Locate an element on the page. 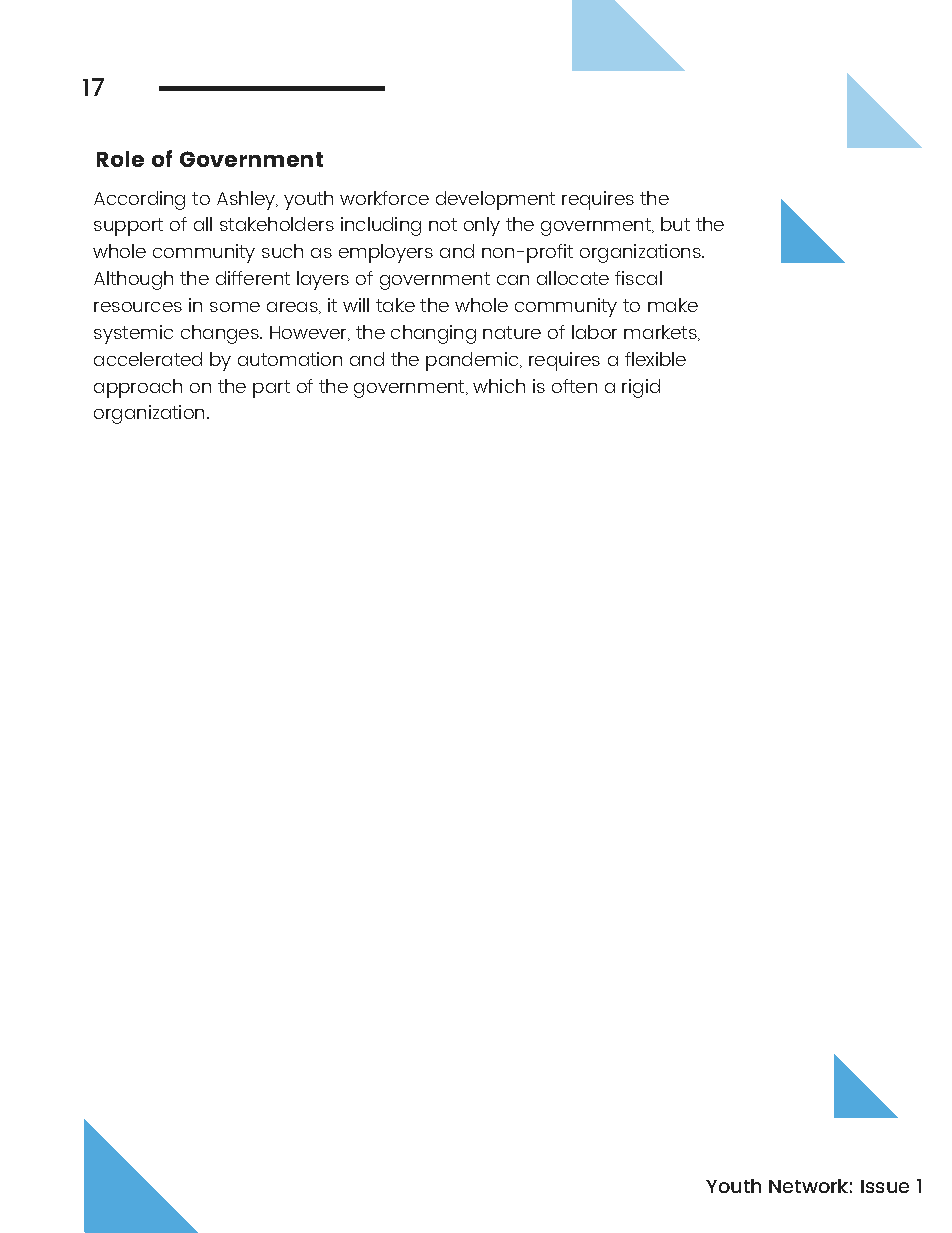 The height and width of the image is (1233, 952). Issue is located at coordinates (885, 1186).
